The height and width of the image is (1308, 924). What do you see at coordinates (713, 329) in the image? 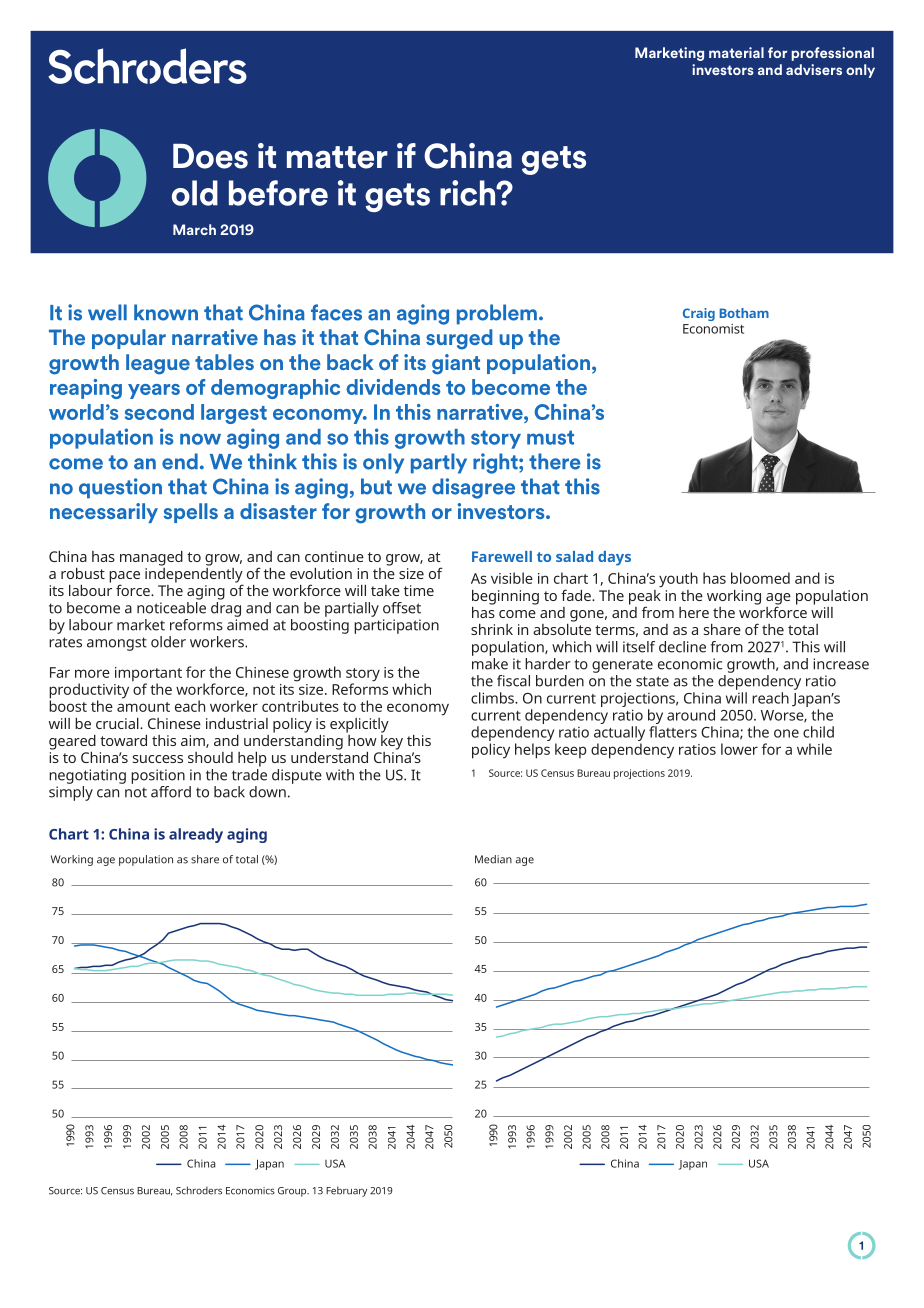
I see `Economist` at bounding box center [713, 329].
